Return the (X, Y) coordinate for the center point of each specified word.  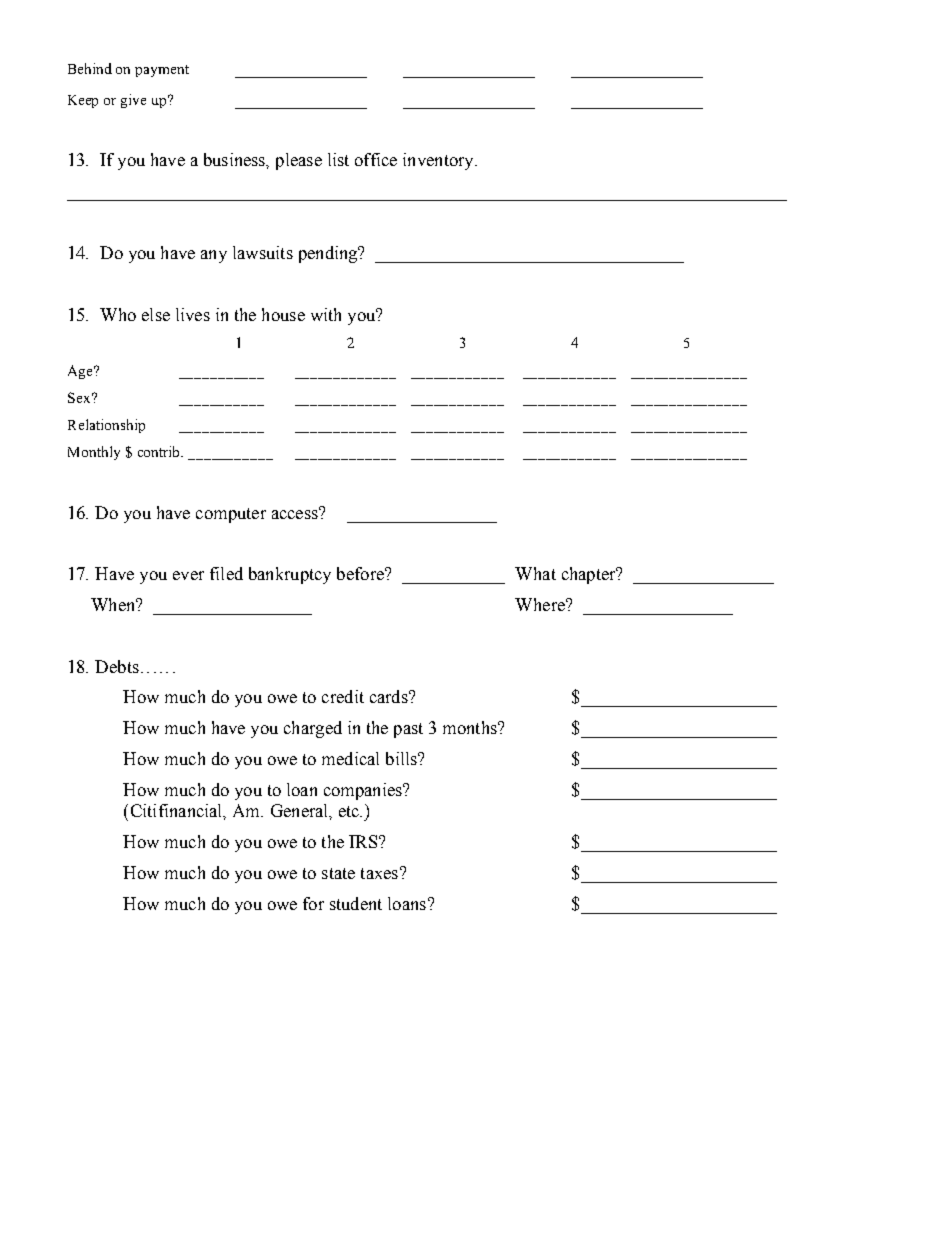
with (326, 314)
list (338, 159)
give (133, 101)
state (338, 873)
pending (329, 254)
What (535, 573)
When (114, 604)
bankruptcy (290, 575)
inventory (439, 161)
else (156, 314)
